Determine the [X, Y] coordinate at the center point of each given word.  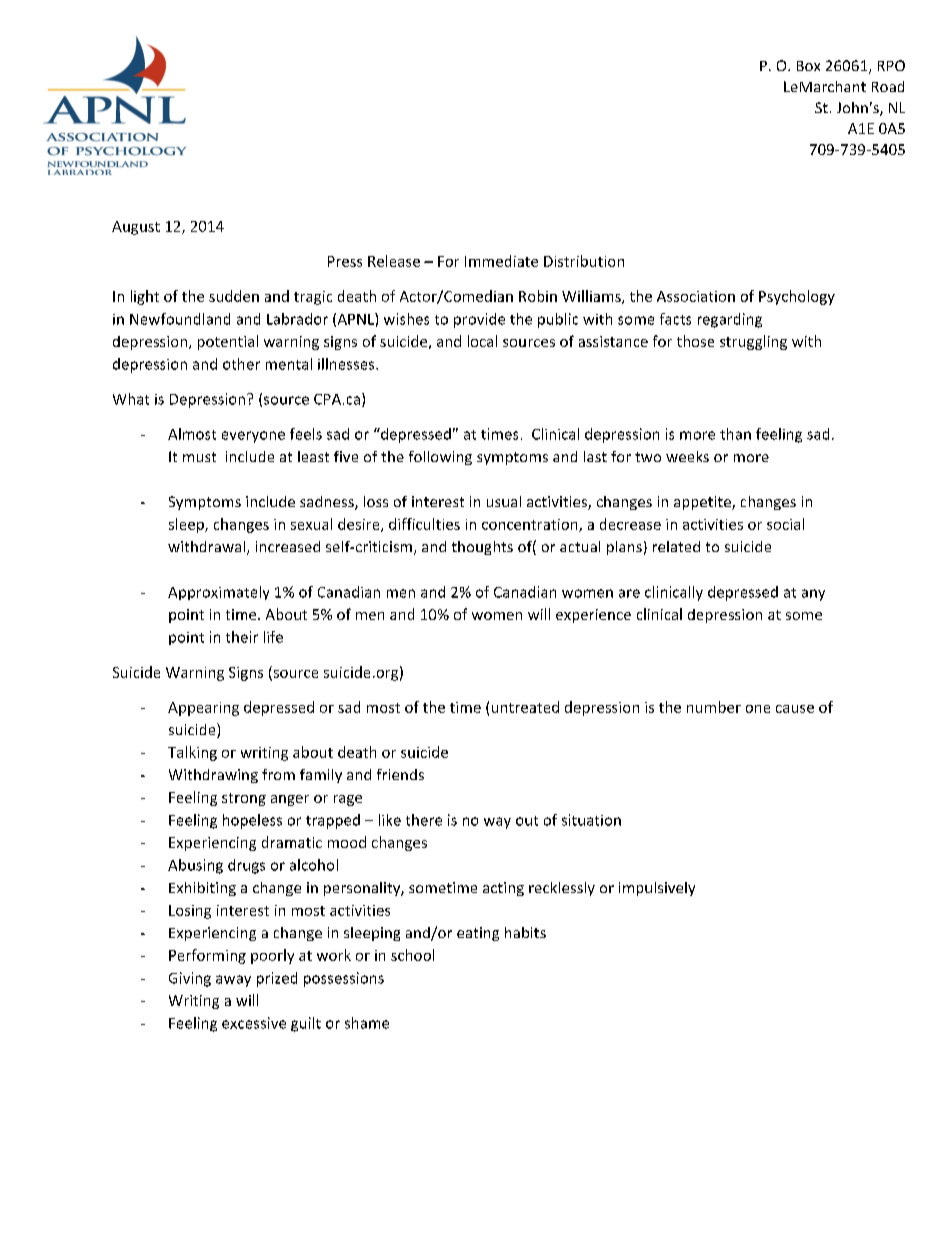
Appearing [203, 709]
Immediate [501, 261]
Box [808, 66]
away [233, 981]
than [735, 434]
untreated [525, 707]
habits [525, 932]
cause [795, 709]
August [136, 228]
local [482, 341]
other [241, 364]
